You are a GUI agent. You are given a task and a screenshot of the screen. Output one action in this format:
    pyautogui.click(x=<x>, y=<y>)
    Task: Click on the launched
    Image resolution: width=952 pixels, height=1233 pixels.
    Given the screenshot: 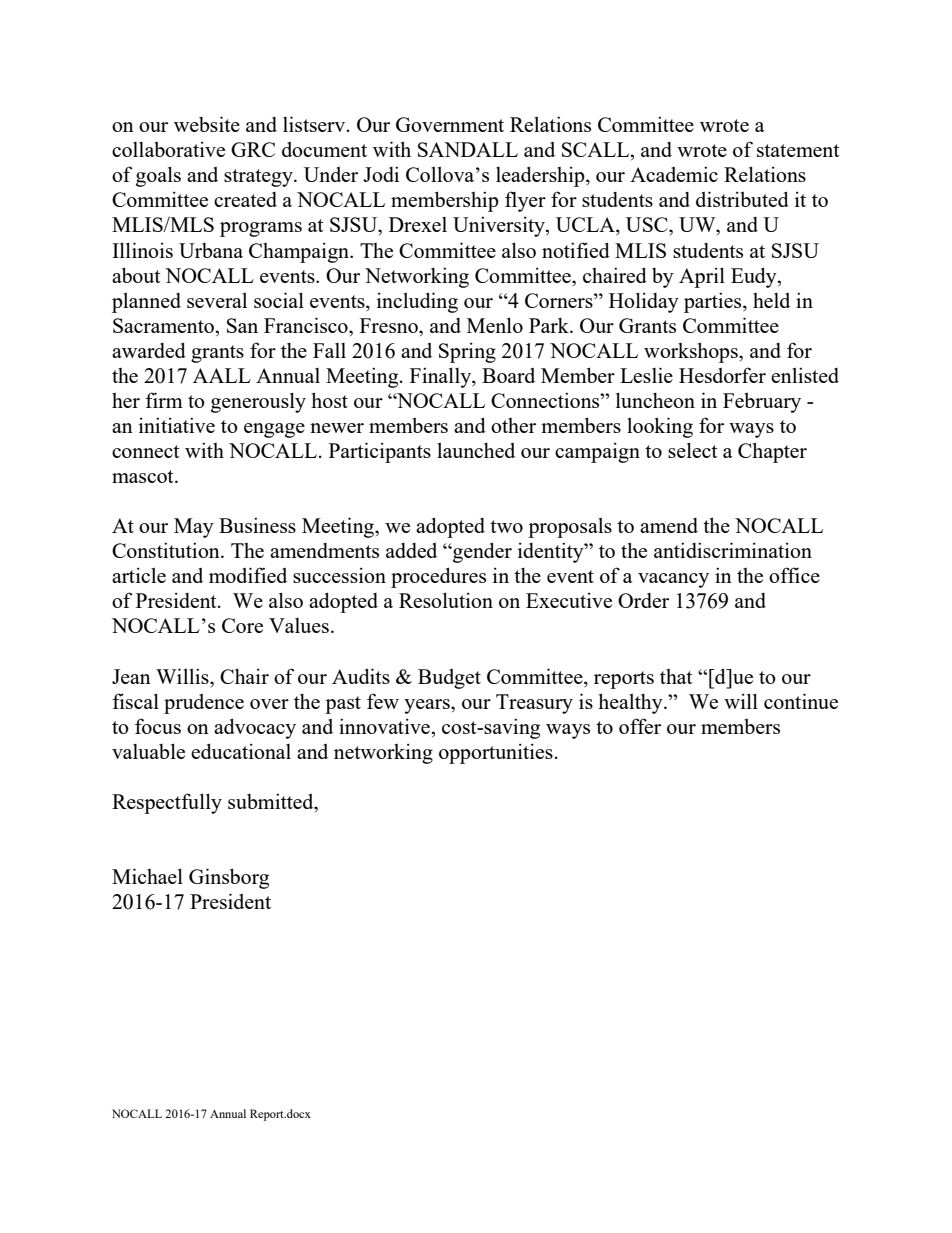 What is the action you would take?
    pyautogui.click(x=476, y=450)
